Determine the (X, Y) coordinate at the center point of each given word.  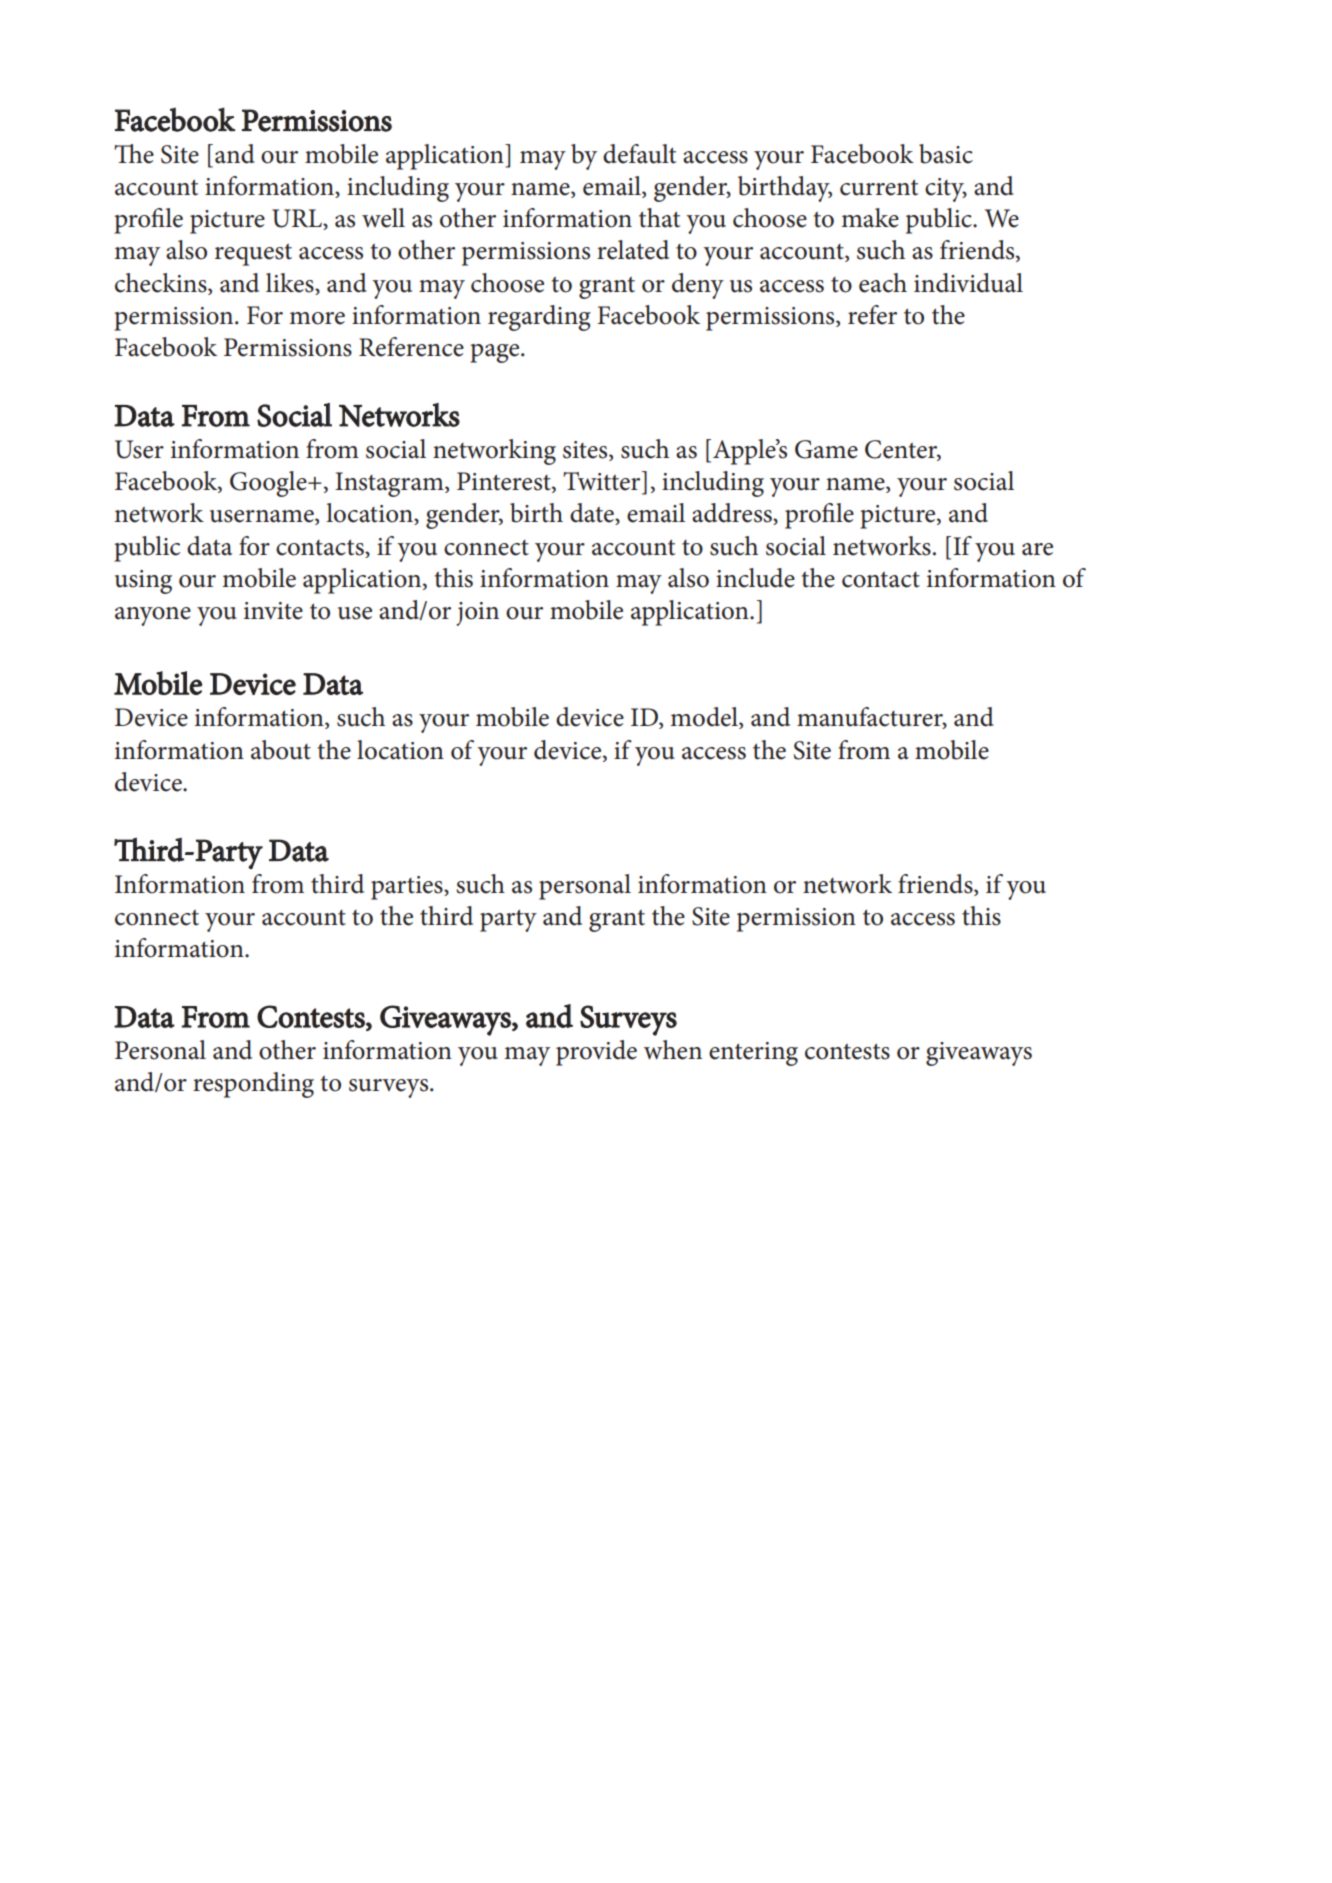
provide (596, 1053)
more (317, 318)
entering (753, 1054)
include (755, 578)
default (639, 154)
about (281, 750)
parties (408, 888)
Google (269, 484)
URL (298, 219)
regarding (539, 318)
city (946, 190)
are (1037, 549)
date (593, 514)
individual (968, 283)
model (705, 718)
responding (253, 1085)
